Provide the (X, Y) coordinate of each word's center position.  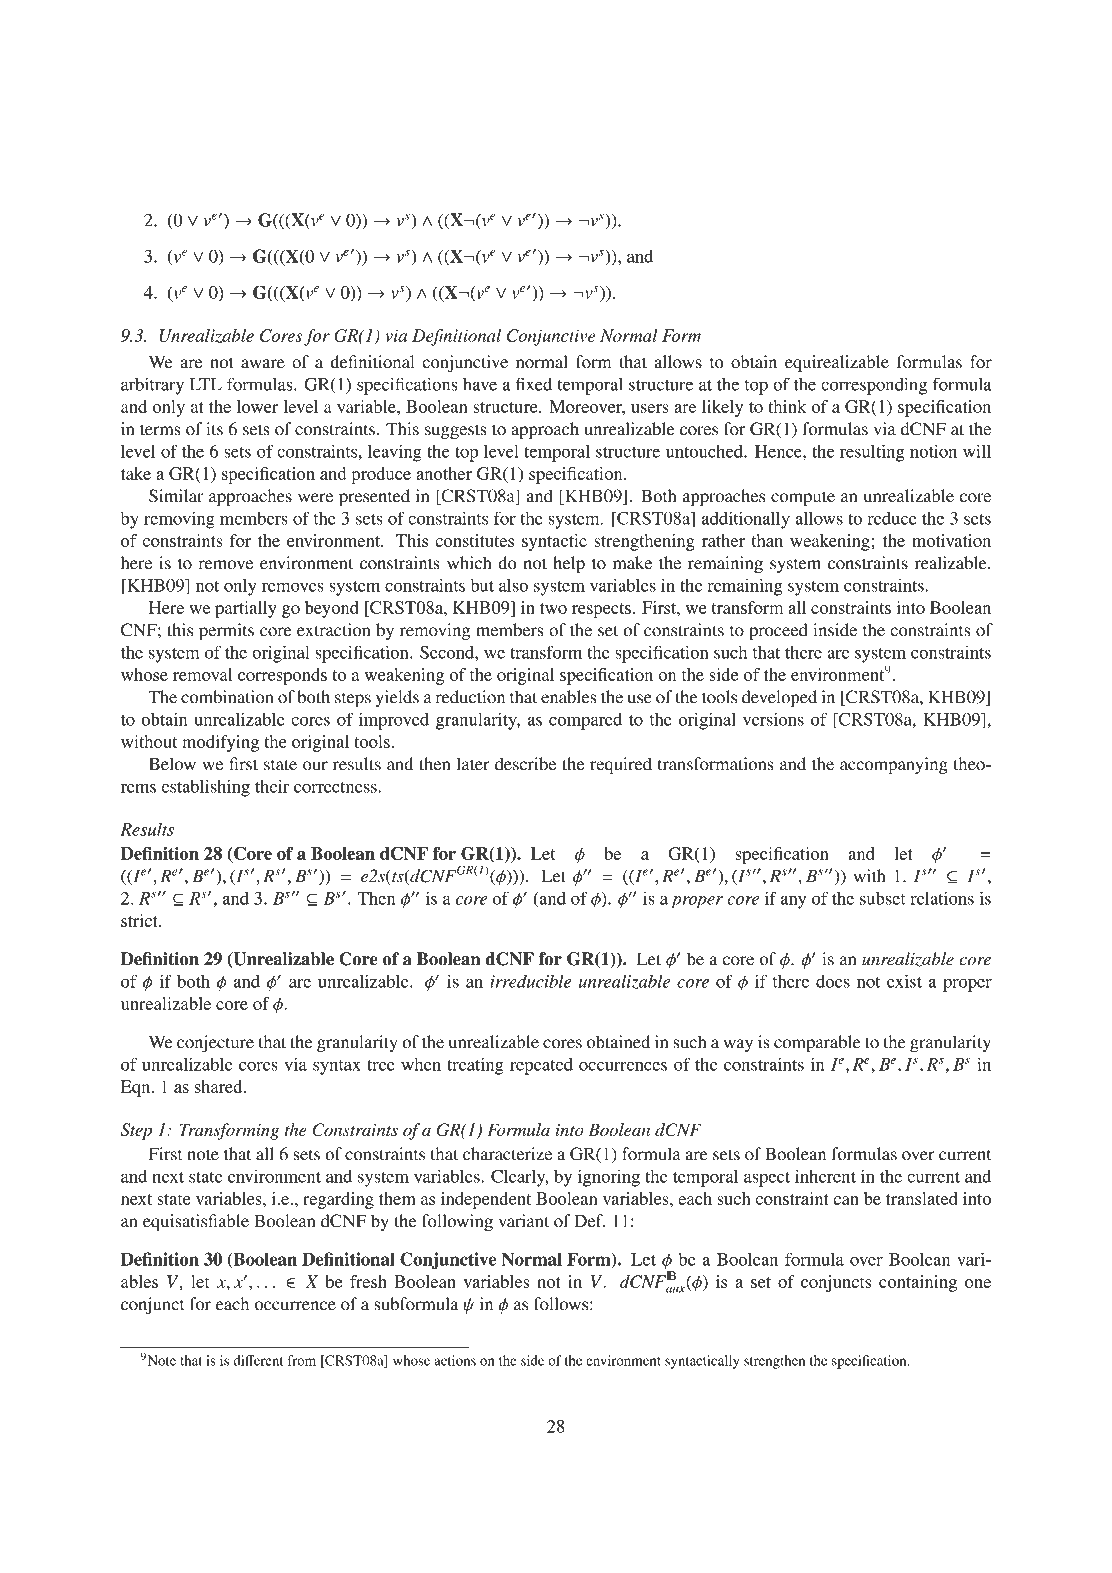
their (272, 786)
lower (257, 406)
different (258, 1360)
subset (883, 898)
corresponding (874, 386)
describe (525, 764)
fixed (534, 384)
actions (455, 1360)
